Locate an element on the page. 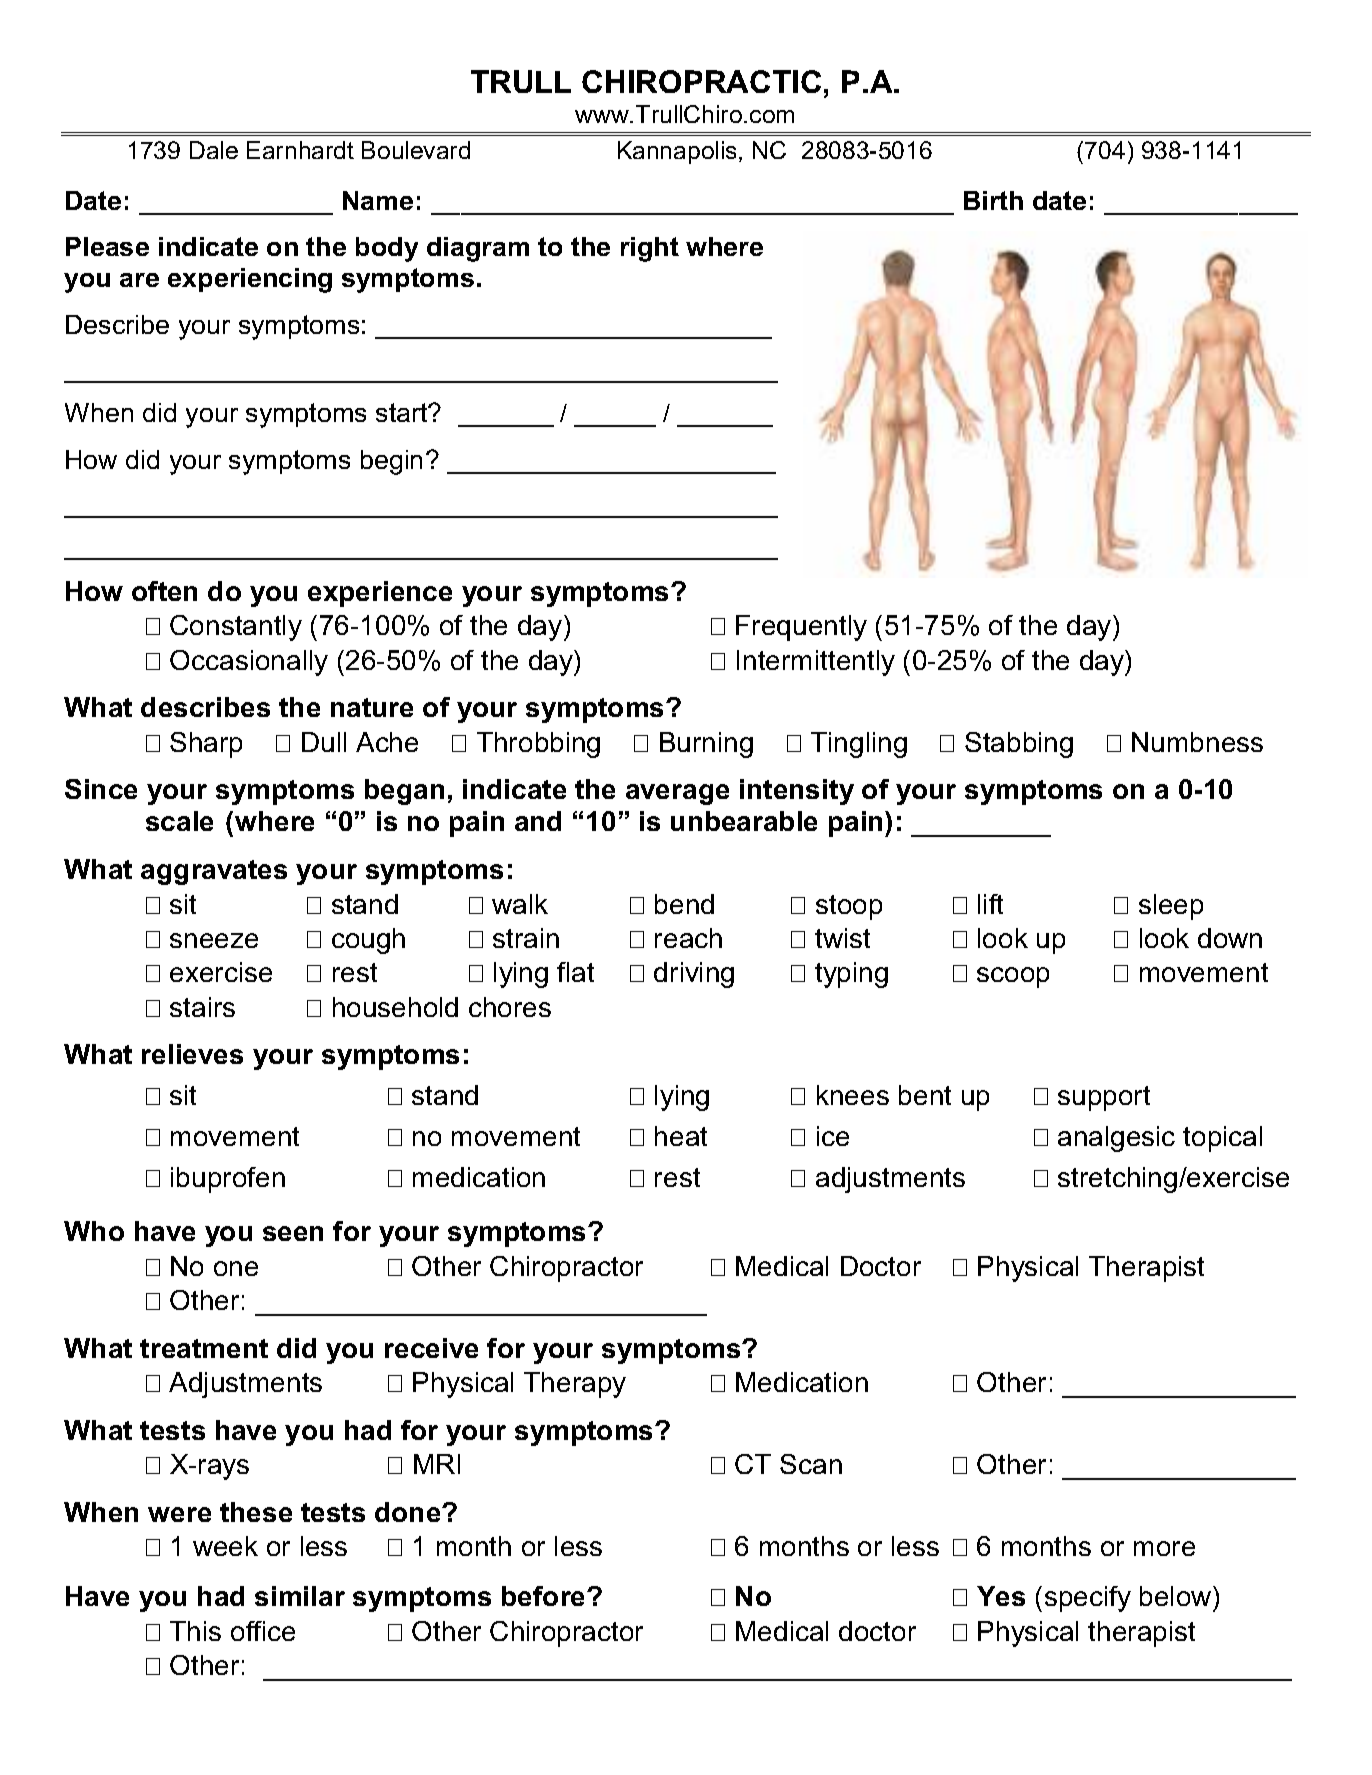 Image resolution: width=1372 pixels, height=1775 pixels. Birth is located at coordinates (993, 200).
